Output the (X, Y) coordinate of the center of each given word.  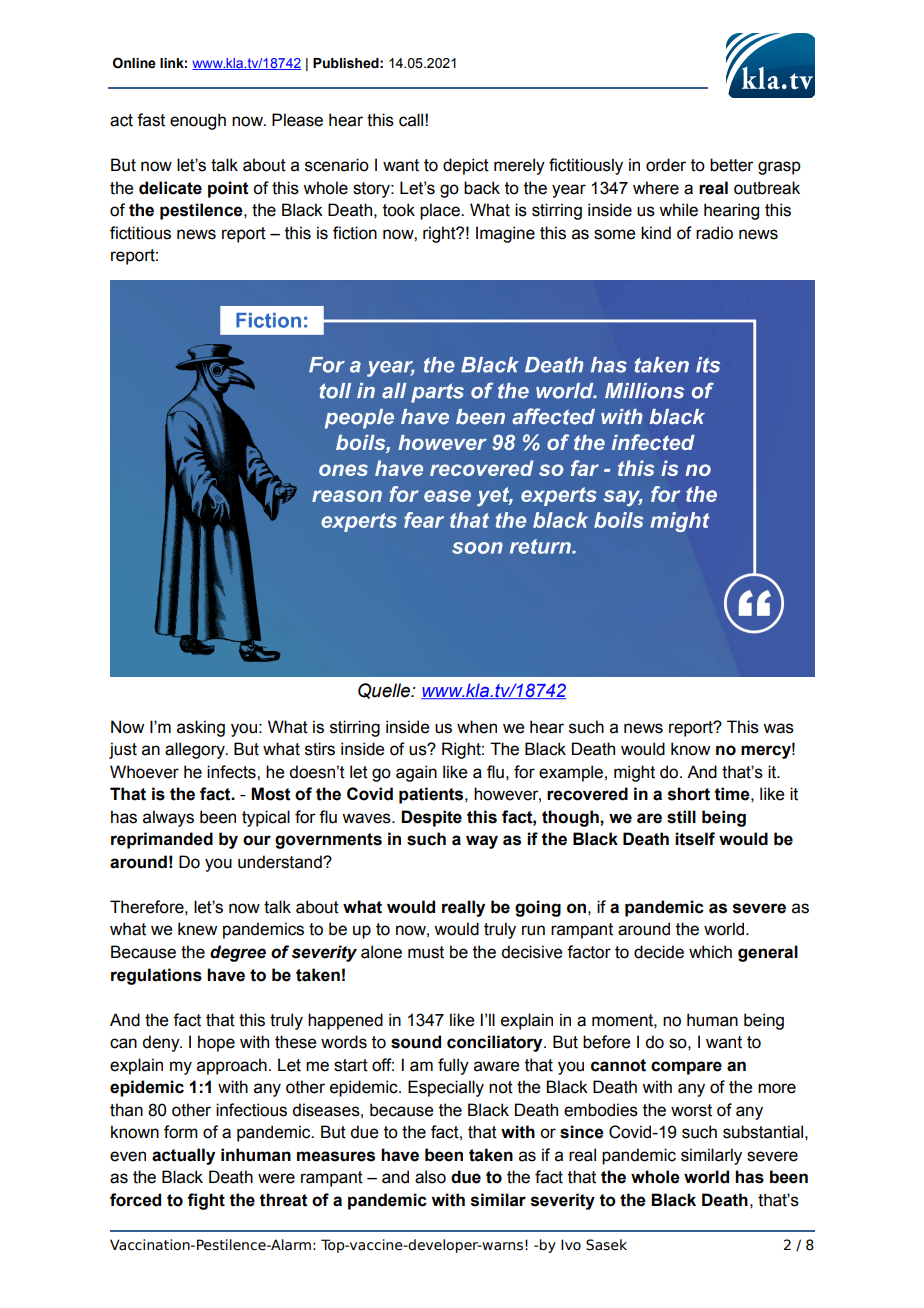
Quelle (385, 691)
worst (691, 1110)
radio (714, 233)
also (430, 1177)
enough (198, 121)
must (426, 952)
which (710, 952)
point (228, 189)
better (732, 165)
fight (206, 1201)
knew (197, 929)
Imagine (505, 234)
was (778, 728)
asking (201, 728)
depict (466, 166)
